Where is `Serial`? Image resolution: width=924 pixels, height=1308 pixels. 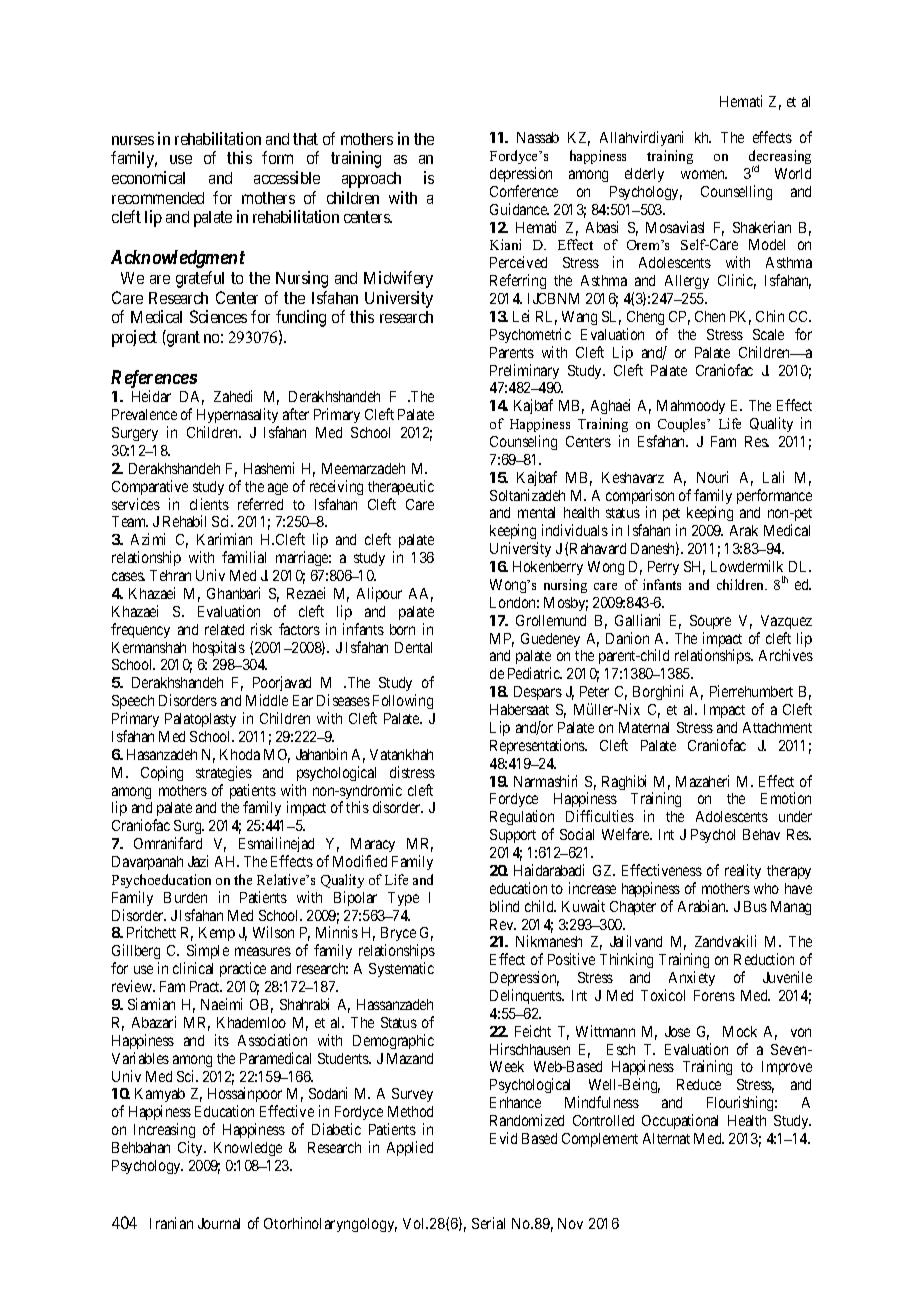 Serial is located at coordinates (488, 1223).
